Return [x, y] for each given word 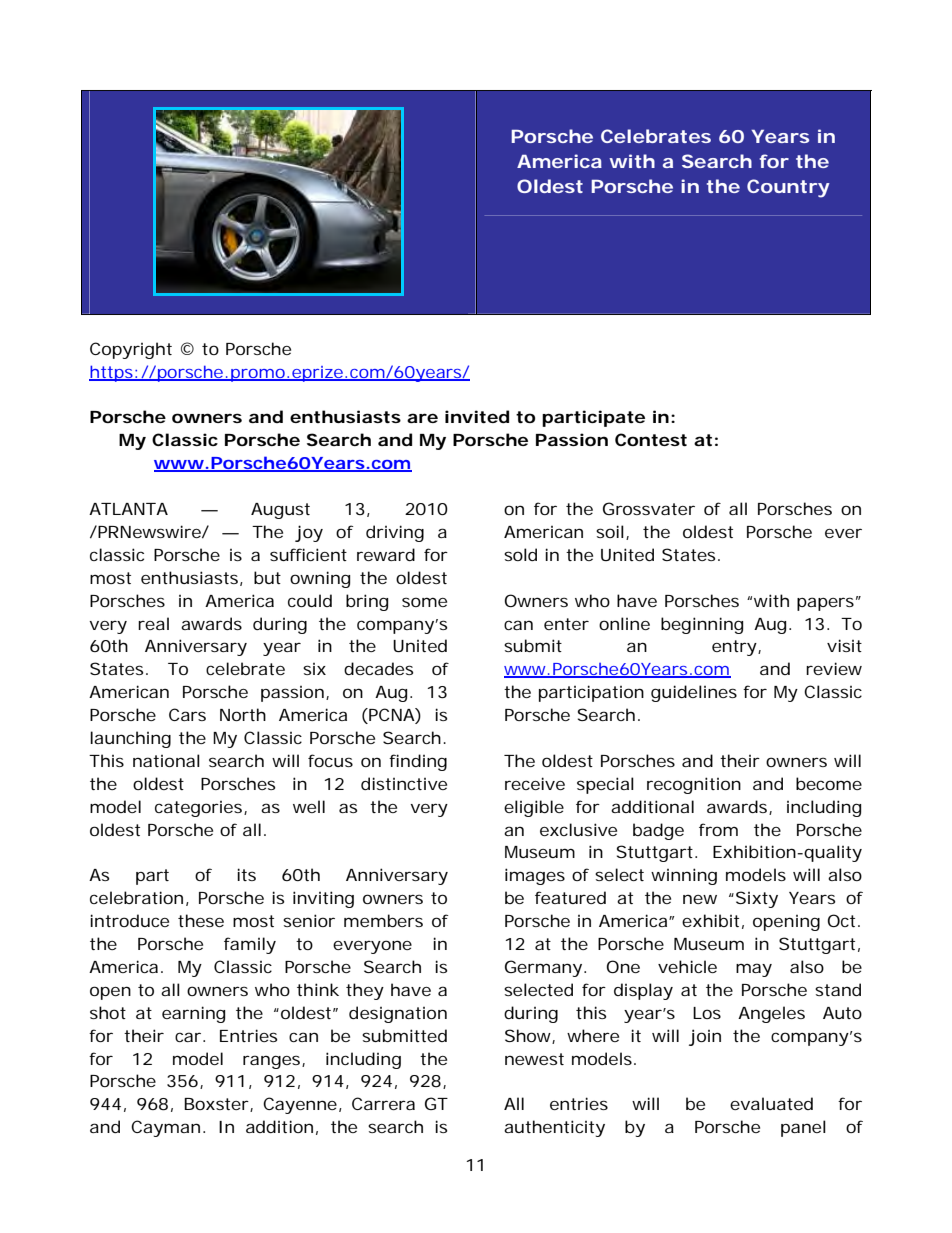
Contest [651, 439]
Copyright [131, 350]
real [153, 623]
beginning [702, 625]
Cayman [165, 1128]
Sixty [757, 899]
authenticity [554, 1128]
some [424, 602]
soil [610, 531]
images [535, 876]
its [246, 874]
